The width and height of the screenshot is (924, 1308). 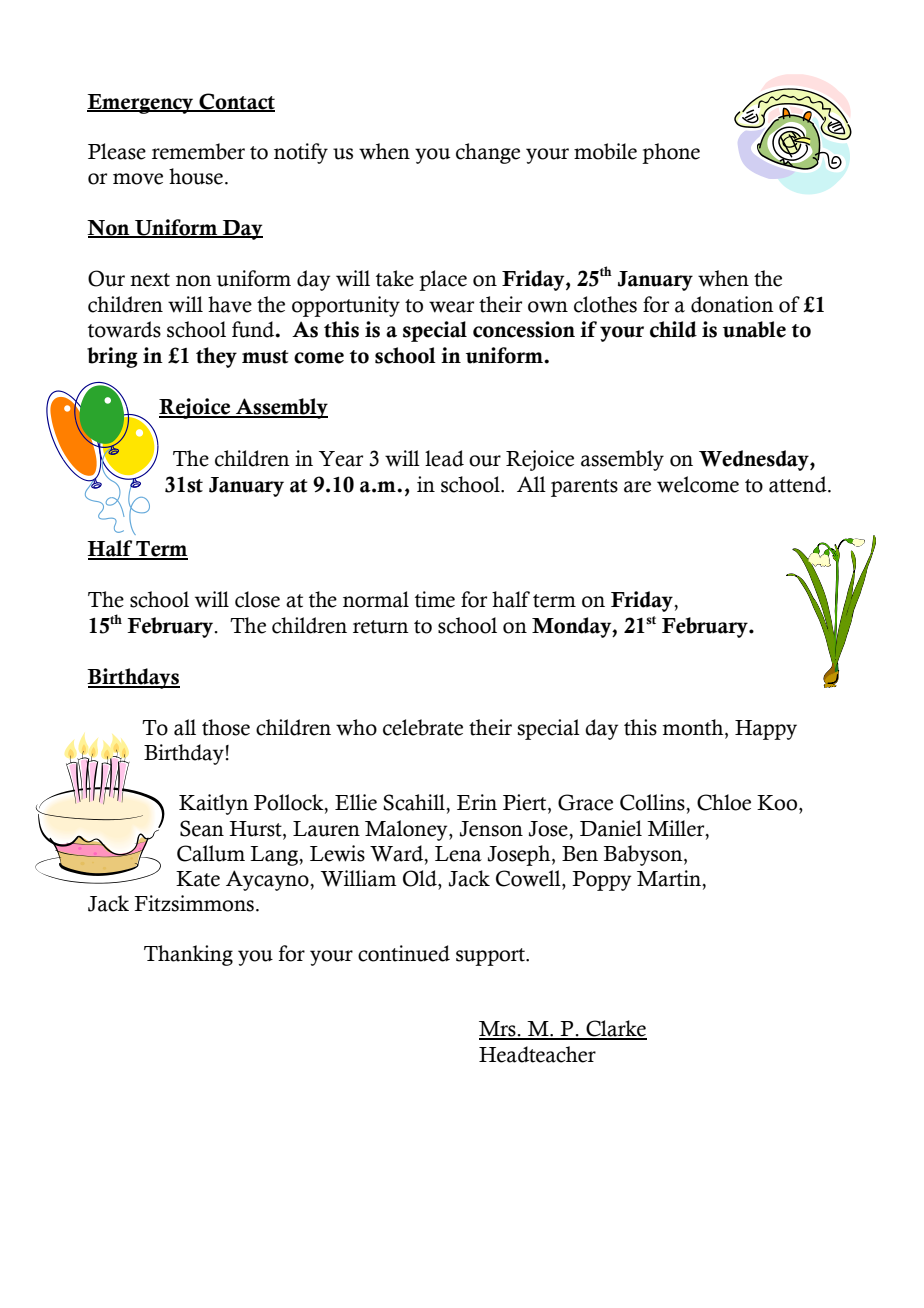 What do you see at coordinates (754, 329) in the screenshot?
I see `unable` at bounding box center [754, 329].
